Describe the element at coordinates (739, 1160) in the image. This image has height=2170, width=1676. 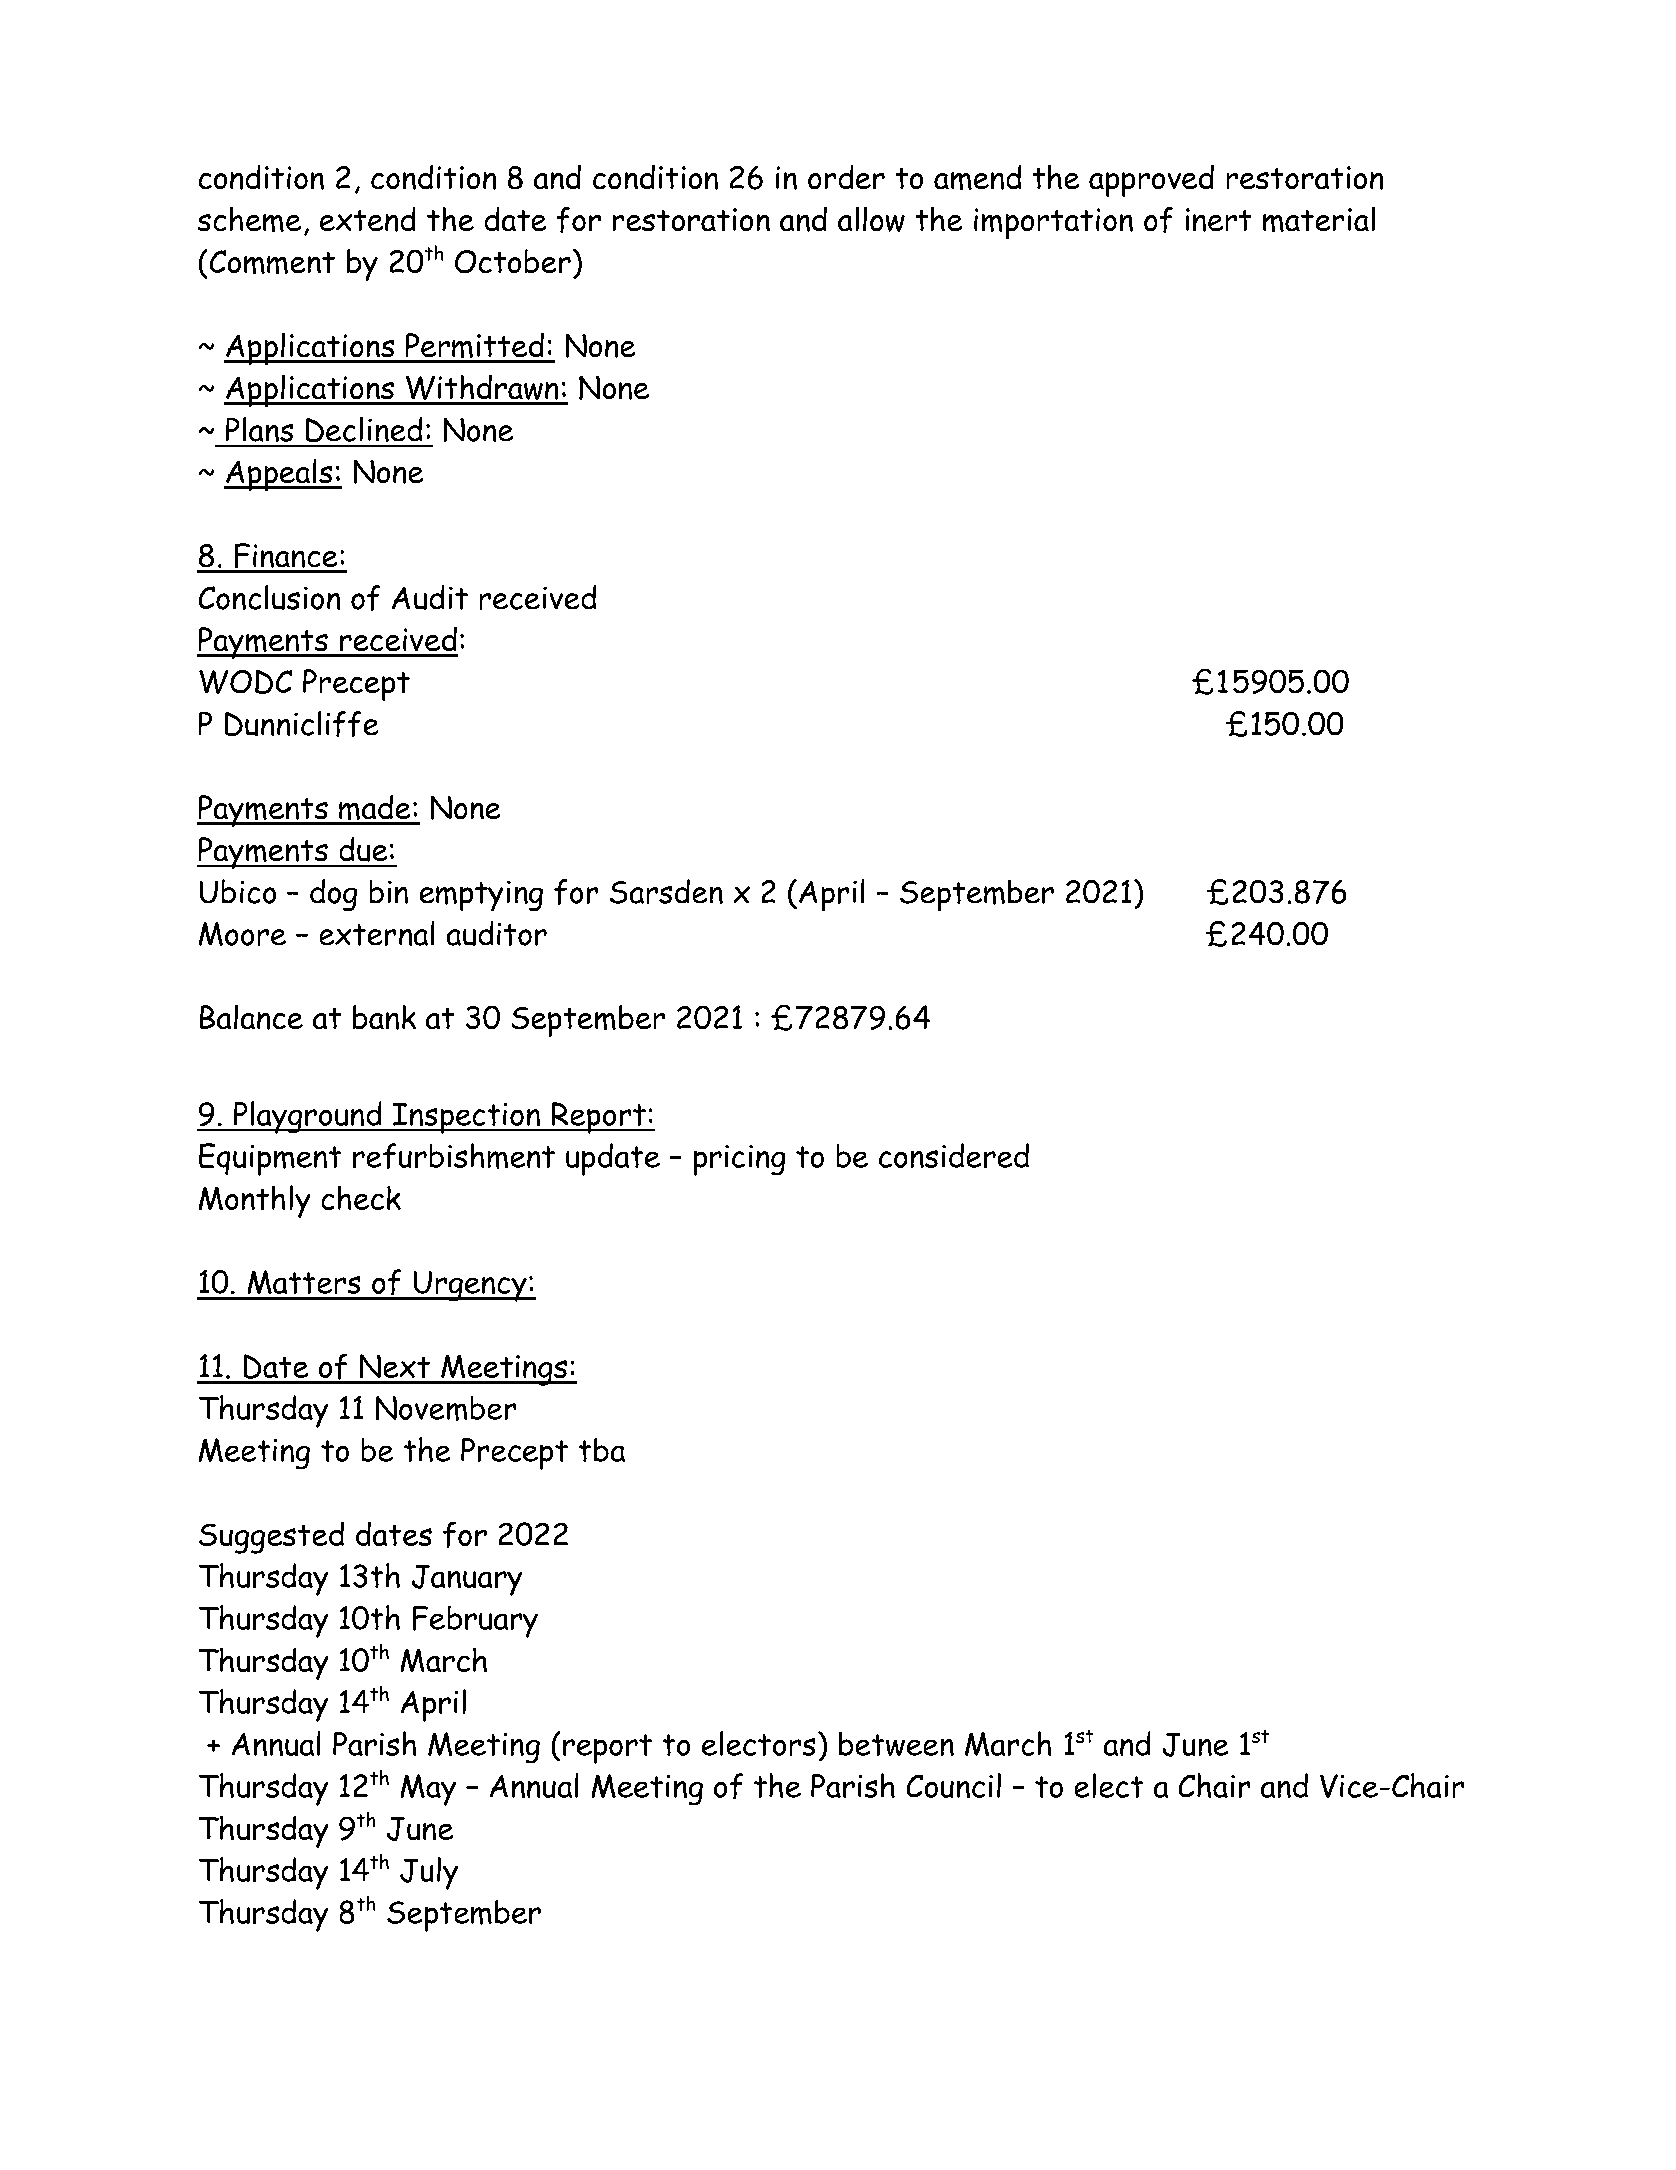
I see `pricing` at that location.
